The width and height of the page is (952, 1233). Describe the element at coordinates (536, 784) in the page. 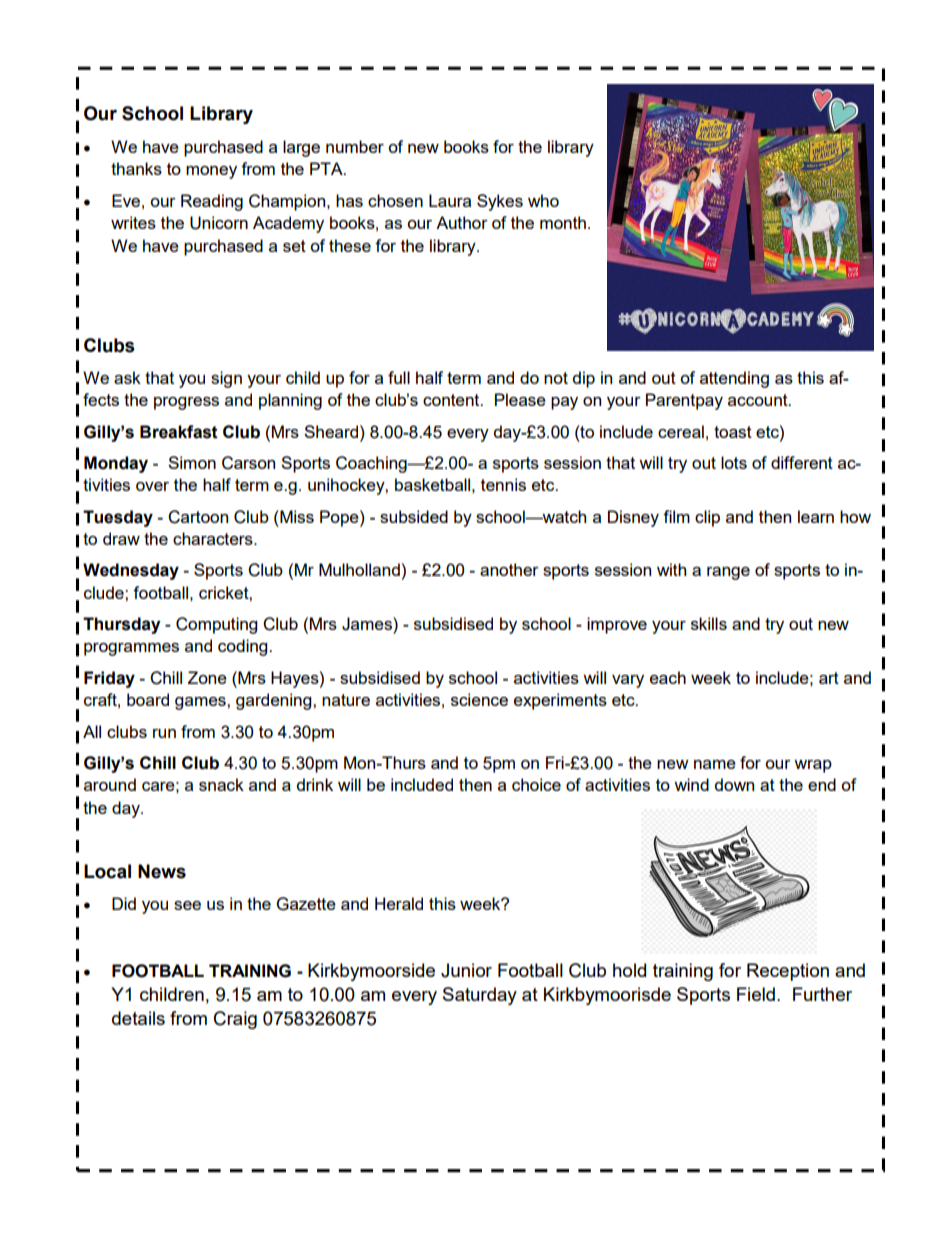

I see `choice` at that location.
